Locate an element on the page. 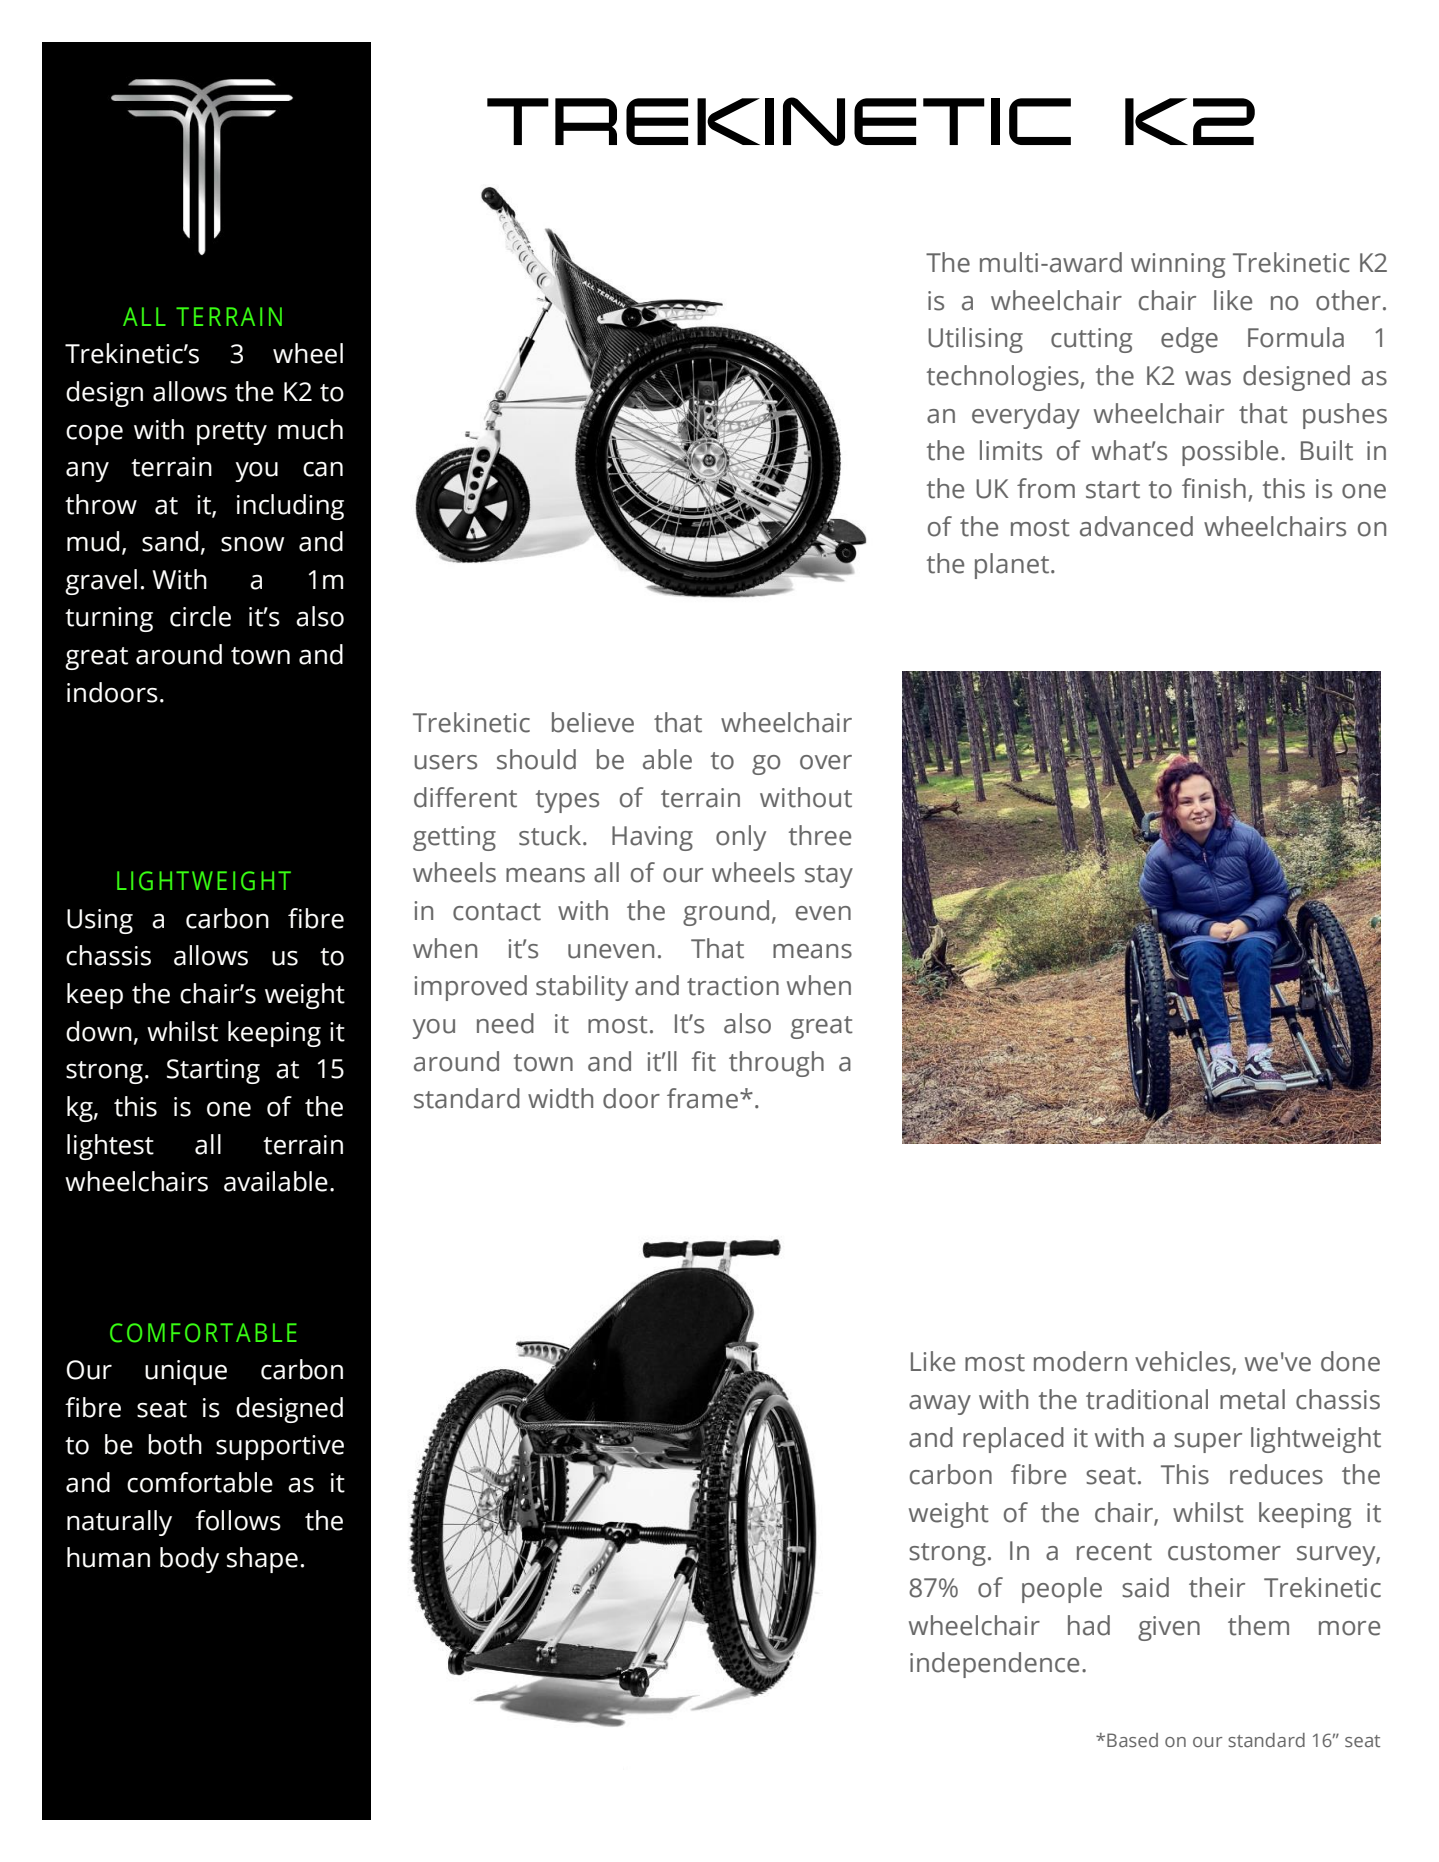 The image size is (1439, 1862). three is located at coordinates (820, 835).
